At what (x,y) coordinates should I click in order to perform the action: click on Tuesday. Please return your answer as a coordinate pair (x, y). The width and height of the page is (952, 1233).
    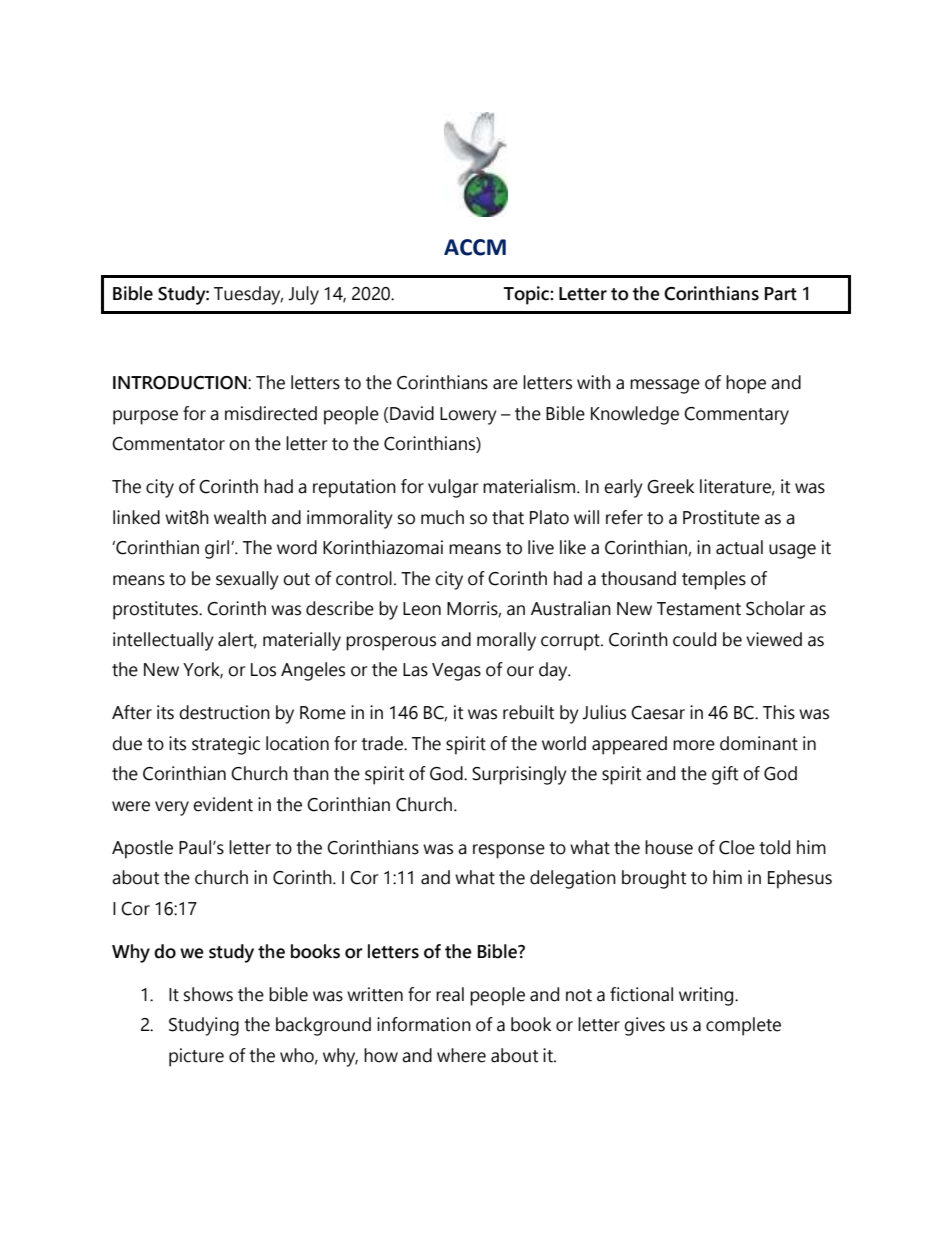
    Looking at the image, I should click on (248, 295).
